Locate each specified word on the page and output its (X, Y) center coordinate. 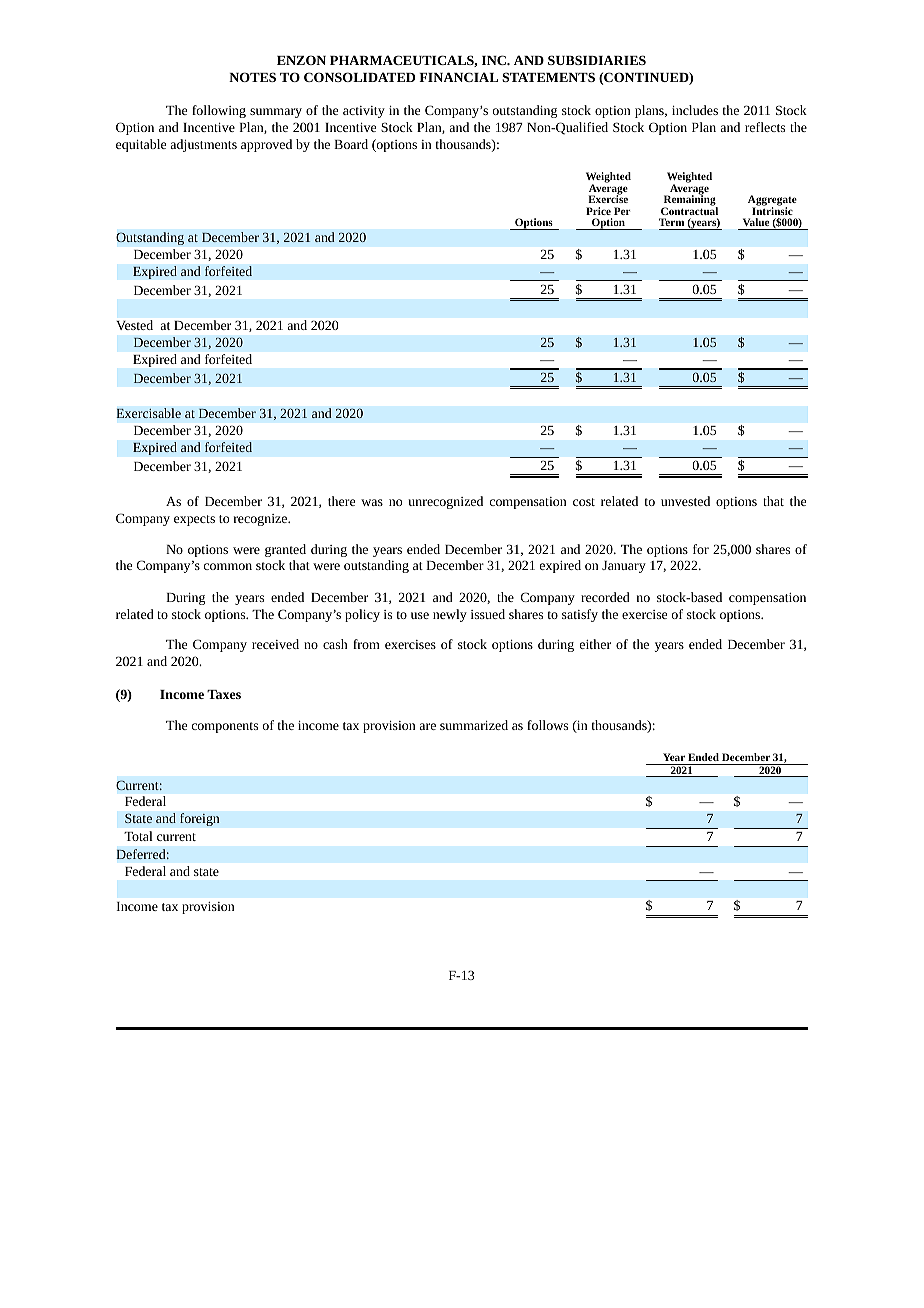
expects (194, 520)
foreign (200, 819)
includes (695, 110)
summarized (474, 725)
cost (584, 502)
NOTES (252, 77)
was (372, 502)
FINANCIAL (458, 77)
